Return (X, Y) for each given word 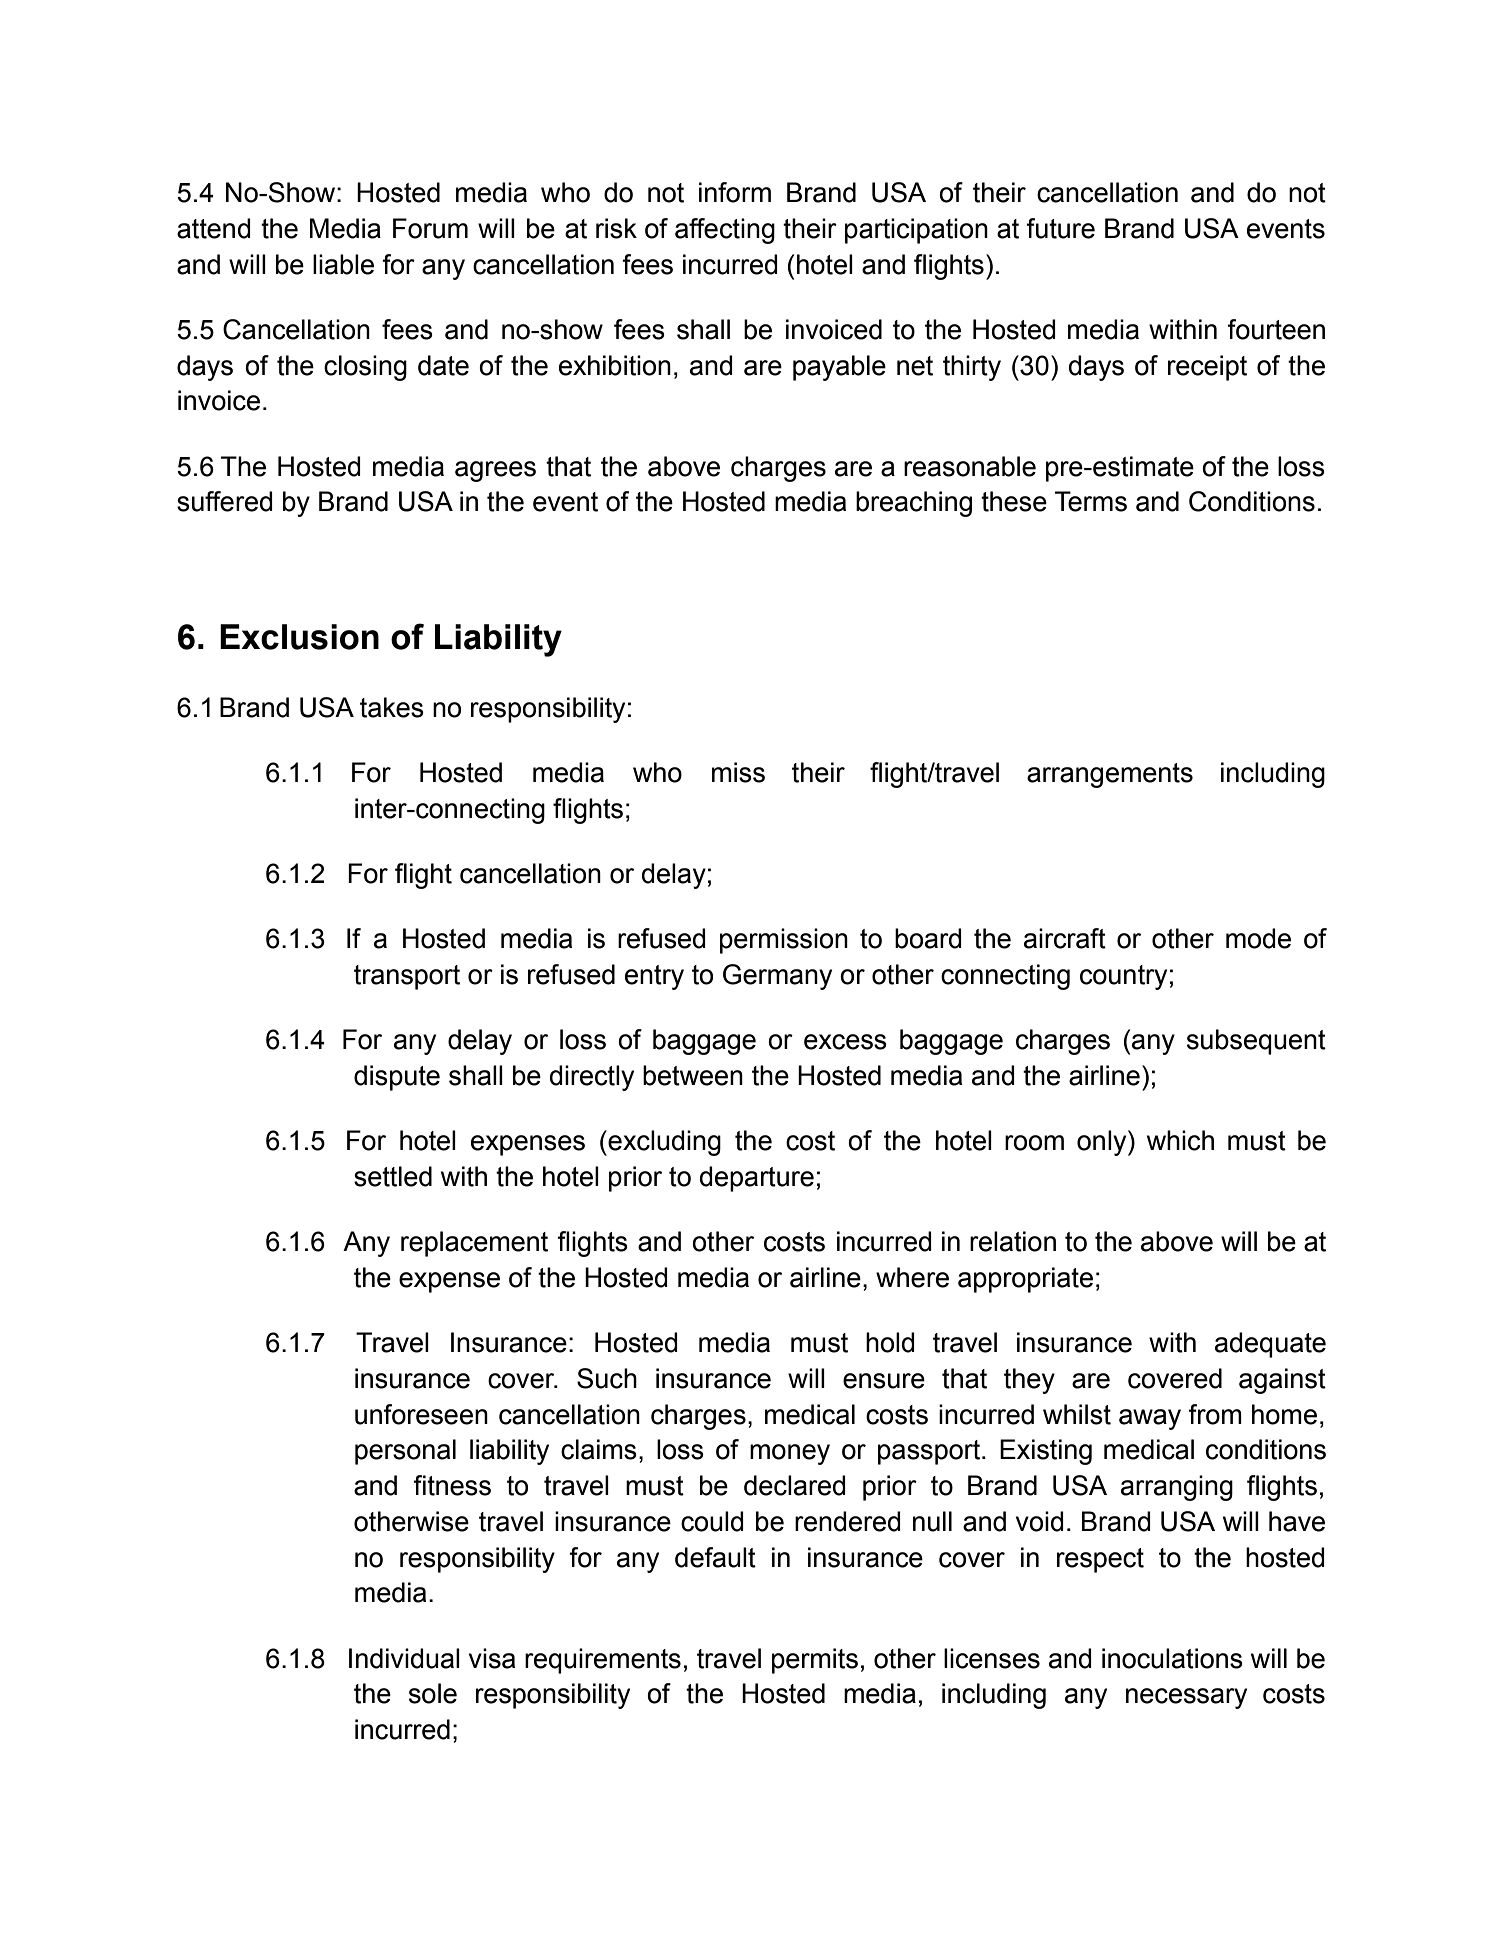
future (1060, 228)
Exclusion (299, 637)
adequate (1270, 1345)
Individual (404, 1658)
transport (407, 977)
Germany (777, 977)
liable (343, 264)
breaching (914, 504)
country (1123, 977)
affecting (725, 231)
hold (890, 1342)
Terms (1091, 501)
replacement (474, 1244)
